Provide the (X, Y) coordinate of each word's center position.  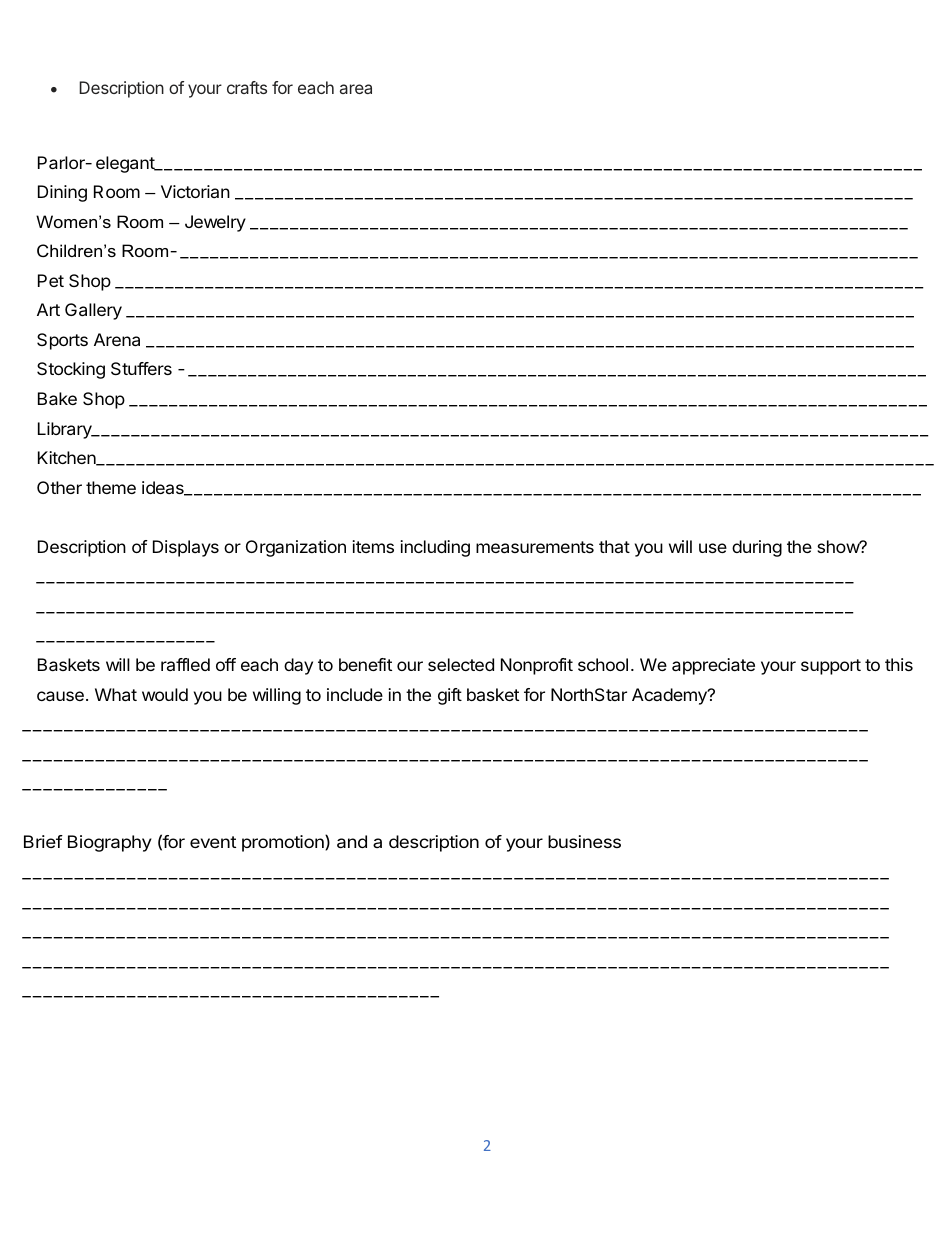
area (356, 89)
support (831, 667)
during (757, 548)
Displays (186, 548)
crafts (247, 87)
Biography (110, 843)
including (435, 548)
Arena (117, 339)
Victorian (195, 191)
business (584, 841)
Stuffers (141, 368)
